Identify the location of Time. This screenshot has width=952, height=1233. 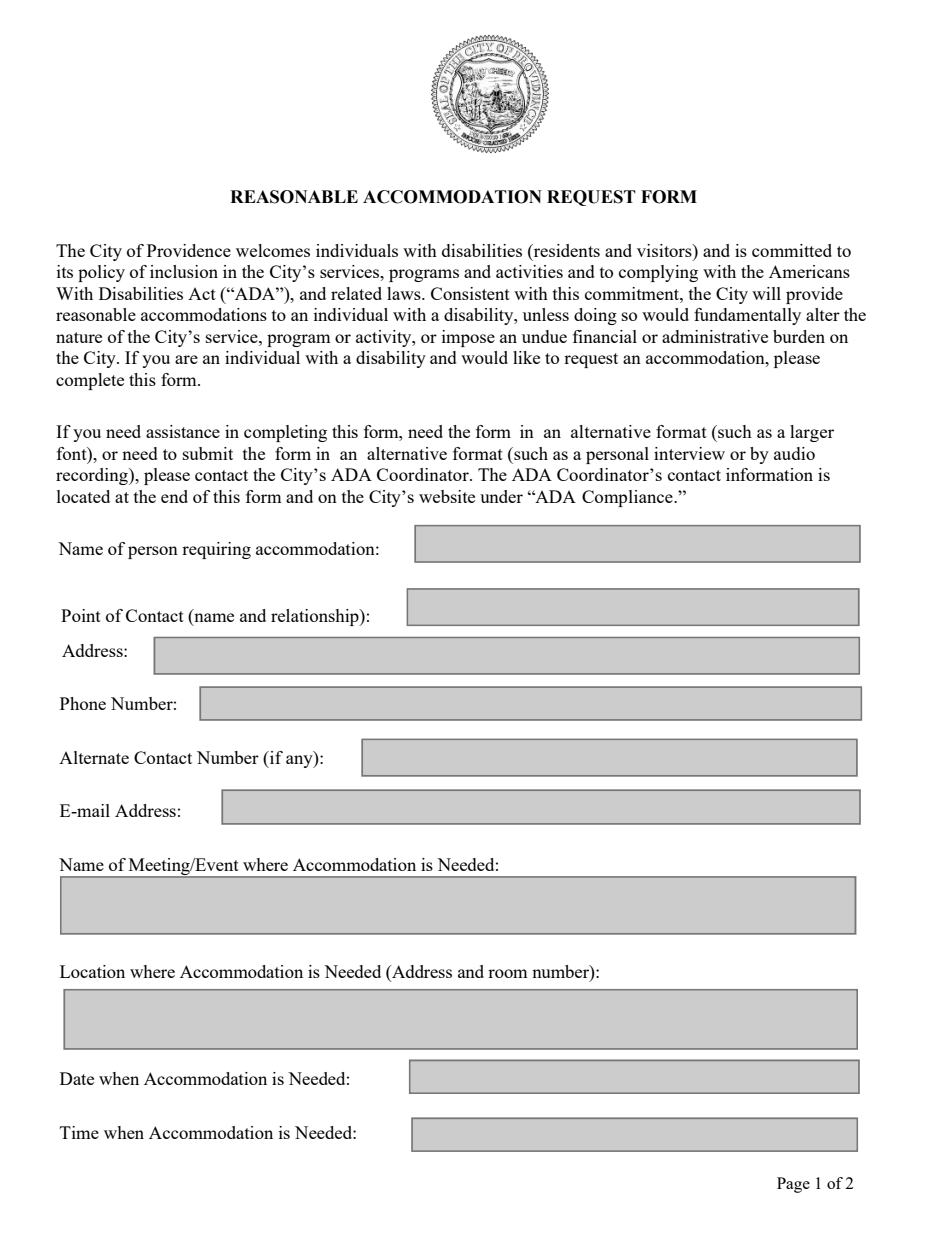
(79, 1132).
